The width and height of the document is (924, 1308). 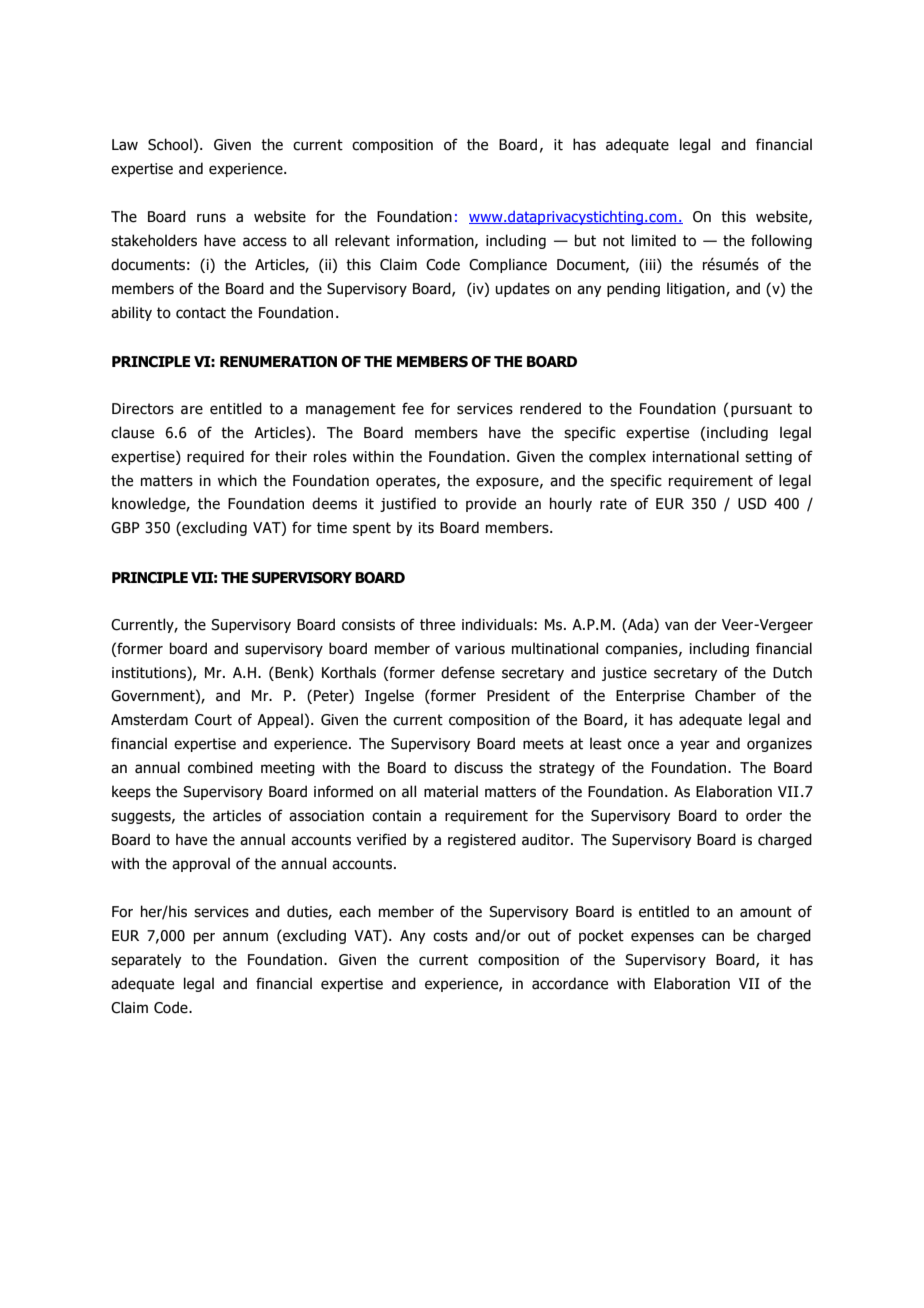 I want to click on various, so click(x=480, y=649).
